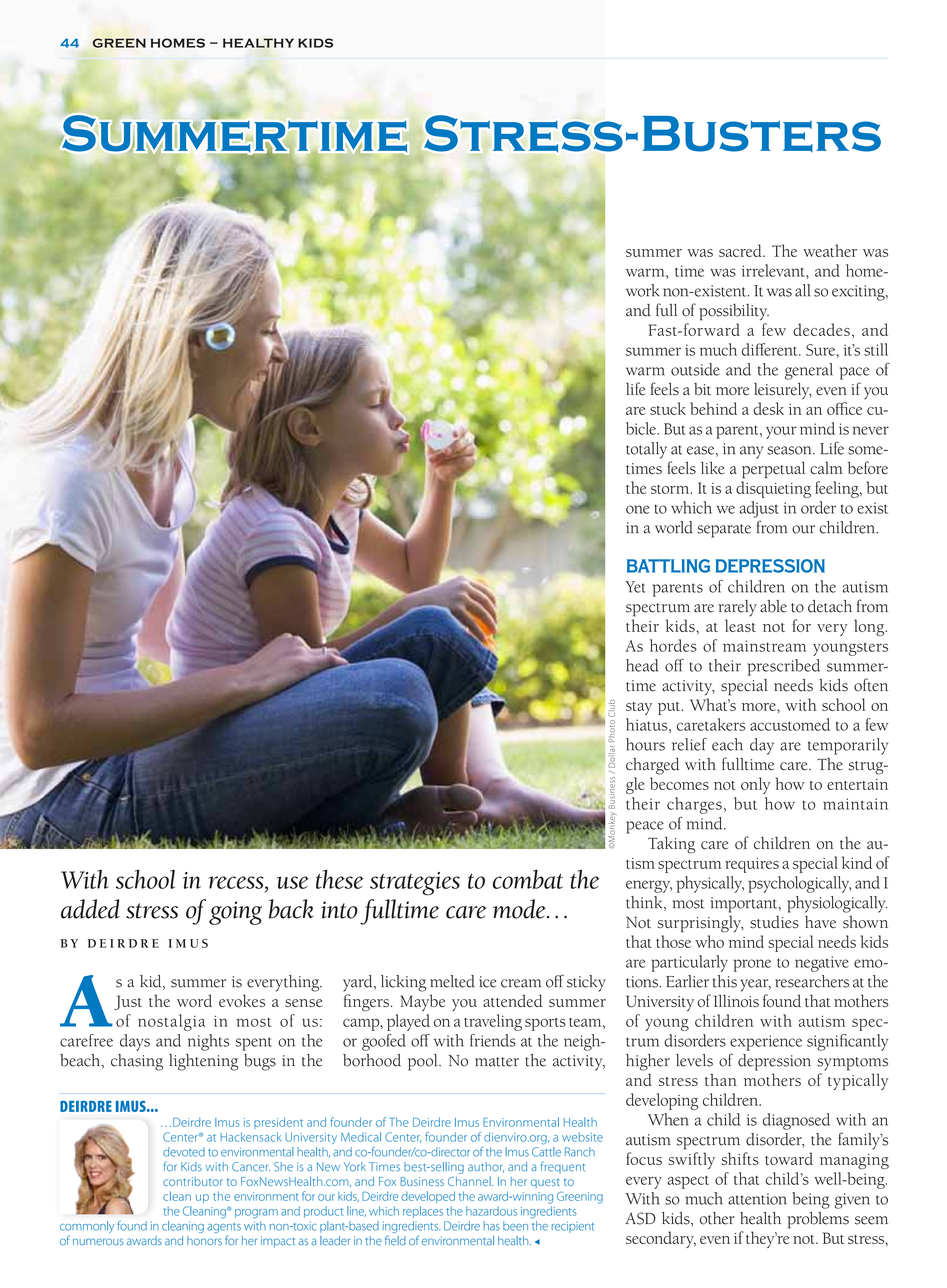 The height and width of the document is (1288, 947). What do you see at coordinates (452, 981) in the document?
I see `melted` at bounding box center [452, 981].
